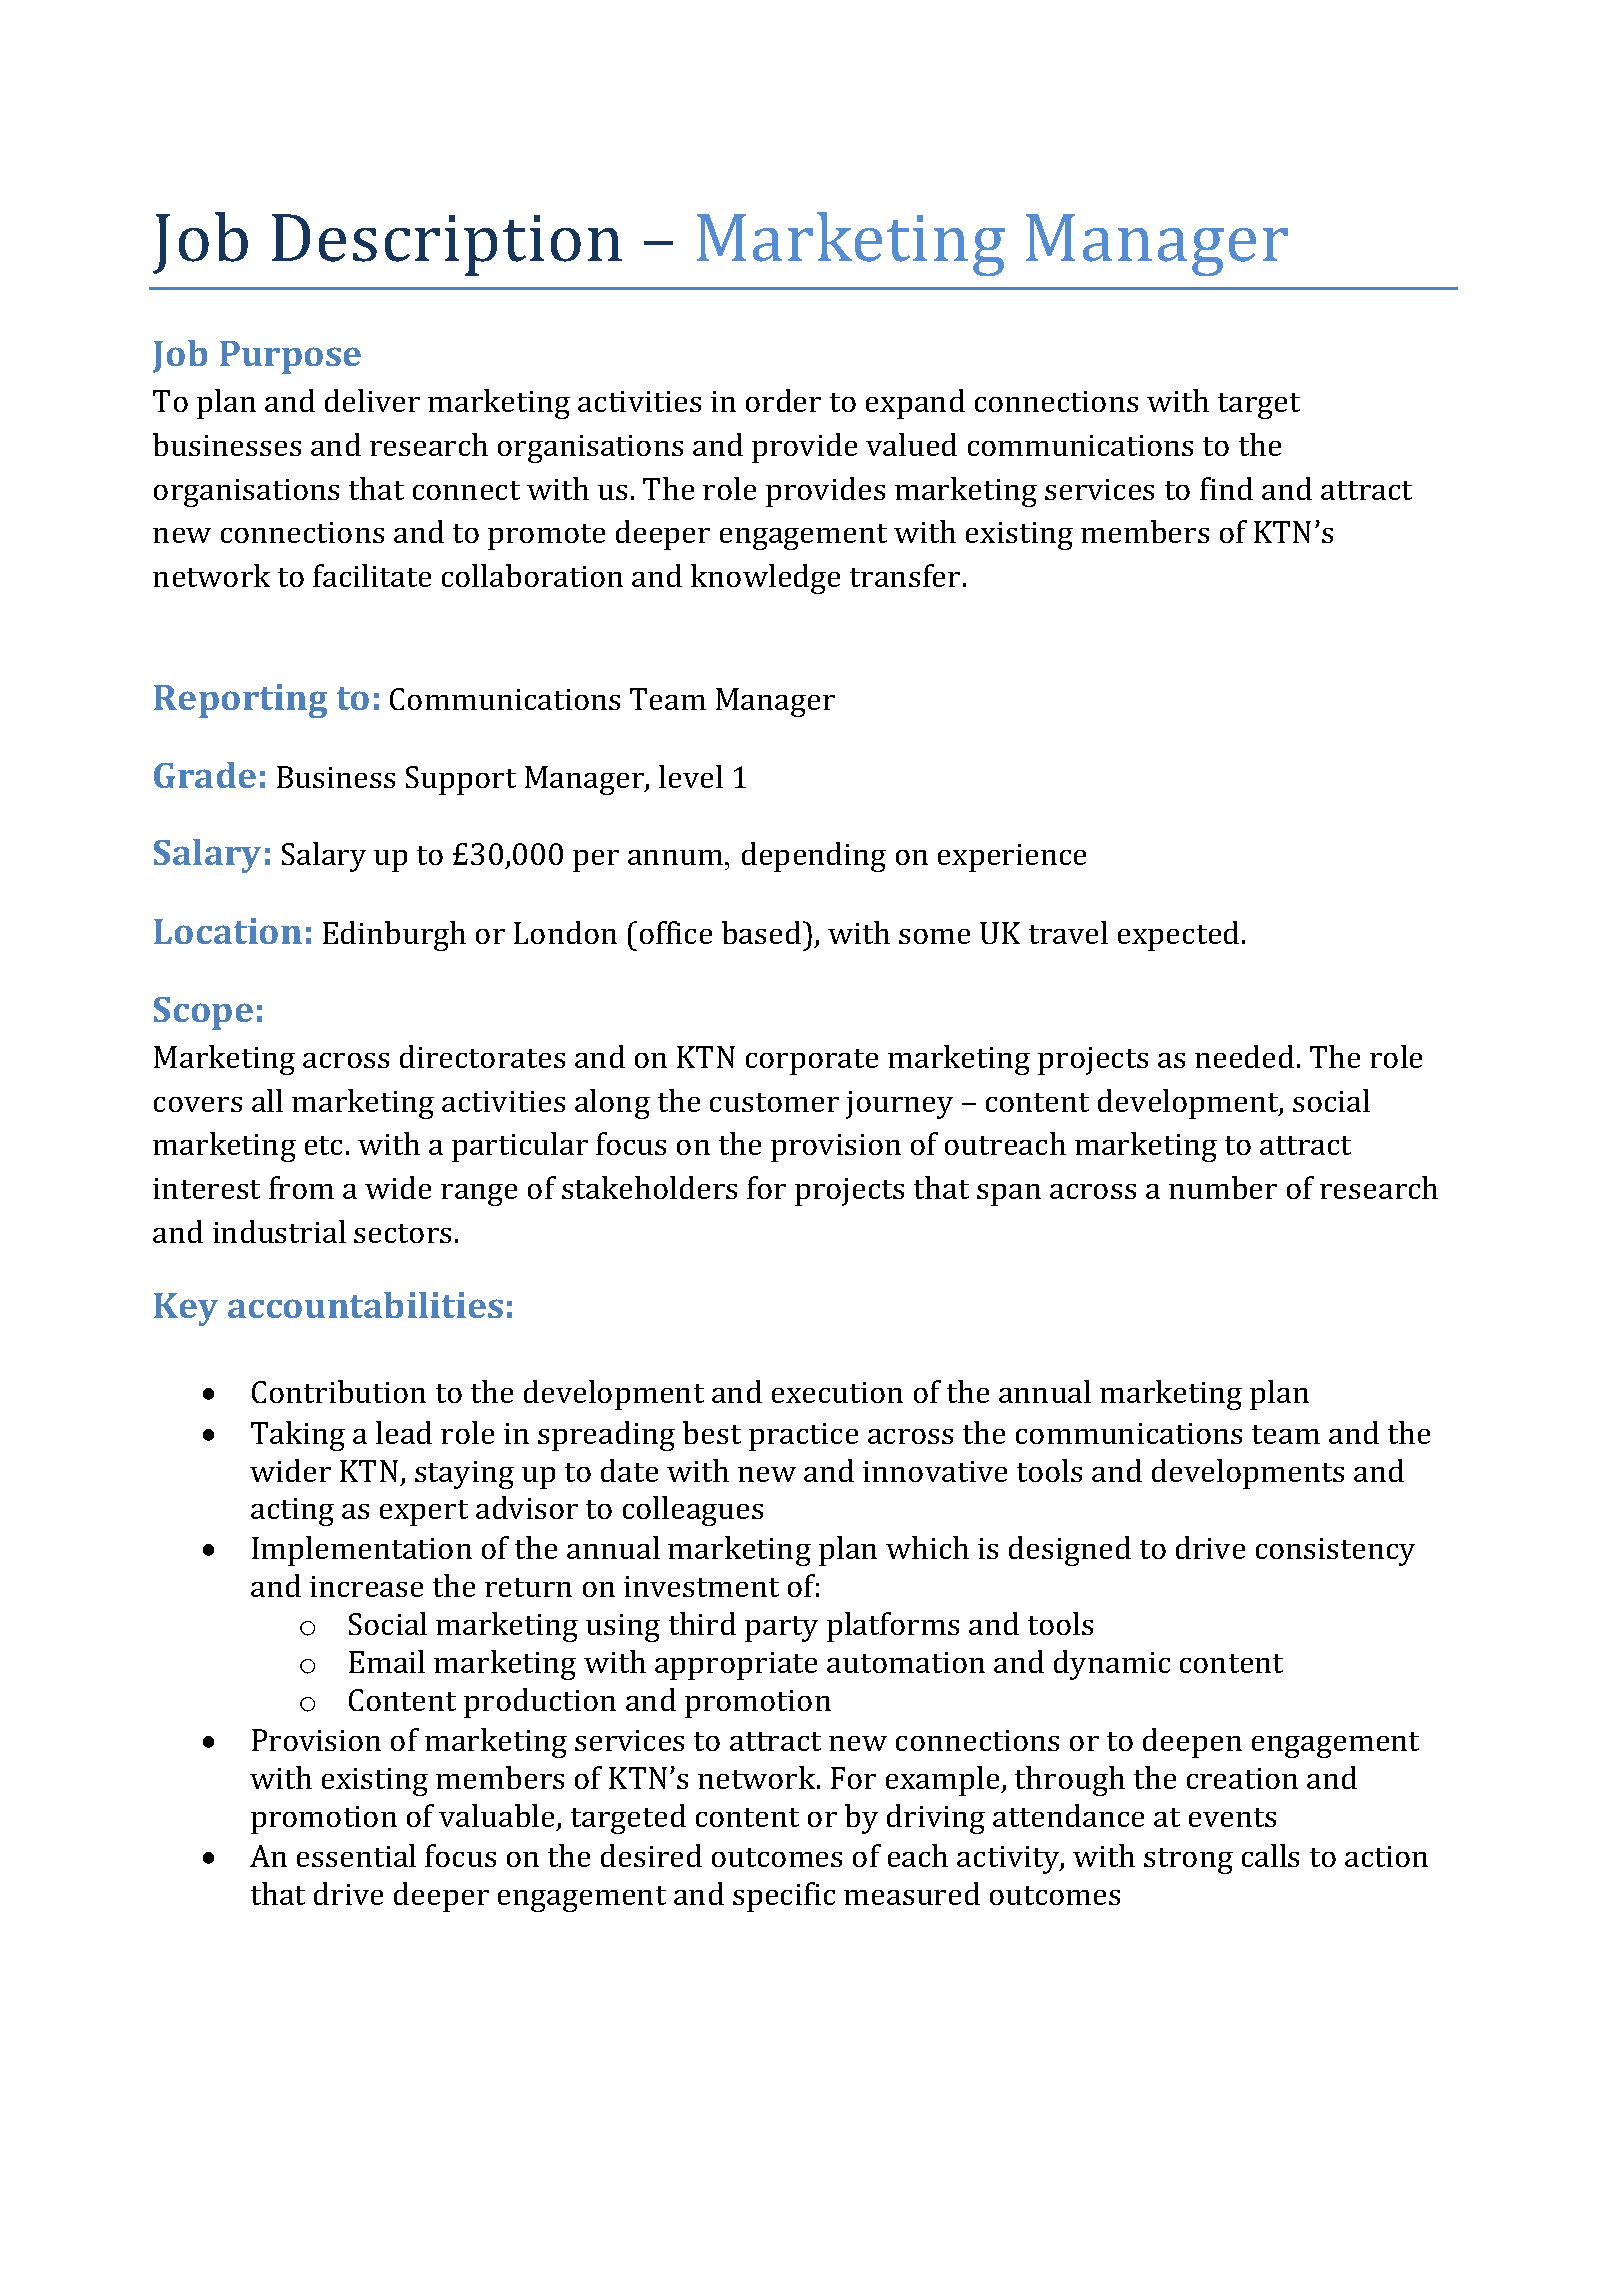 The width and height of the document is (1607, 2274). What do you see at coordinates (205, 775) in the document?
I see `Grade` at bounding box center [205, 775].
